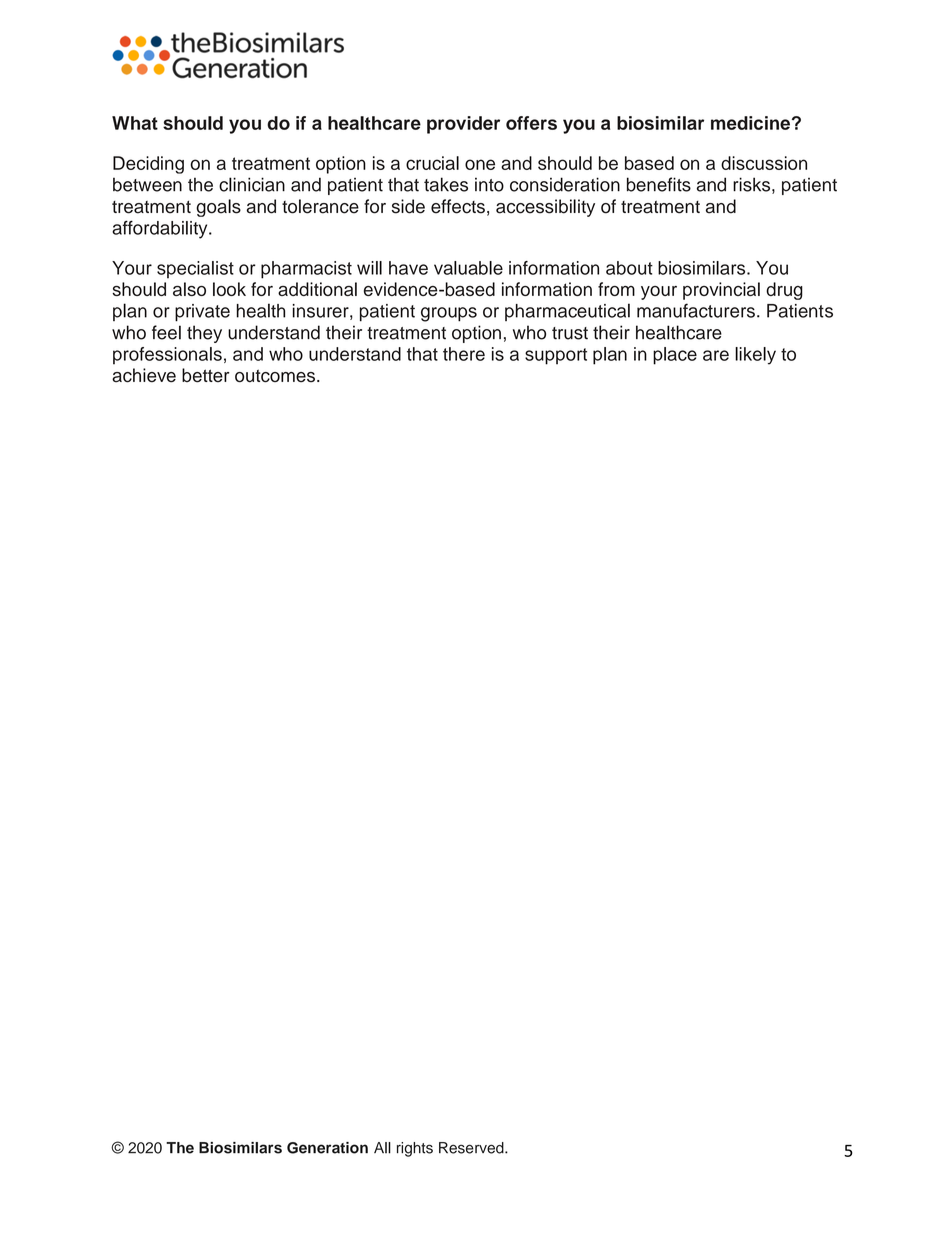 The height and width of the image is (1233, 952). Describe the element at coordinates (206, 375) in the image. I see `better` at that location.
